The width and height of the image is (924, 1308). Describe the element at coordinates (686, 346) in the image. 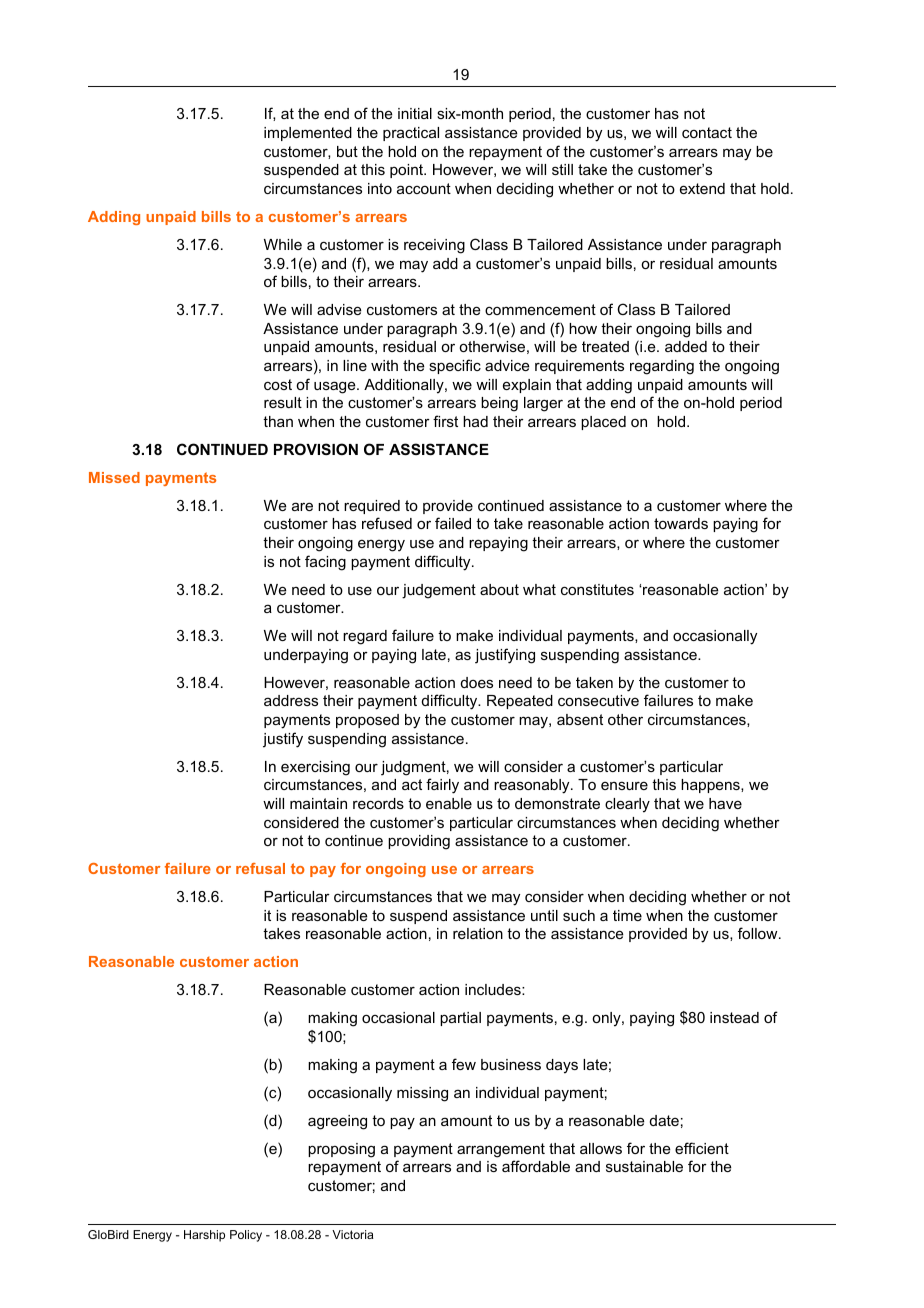

I see `added` at that location.
